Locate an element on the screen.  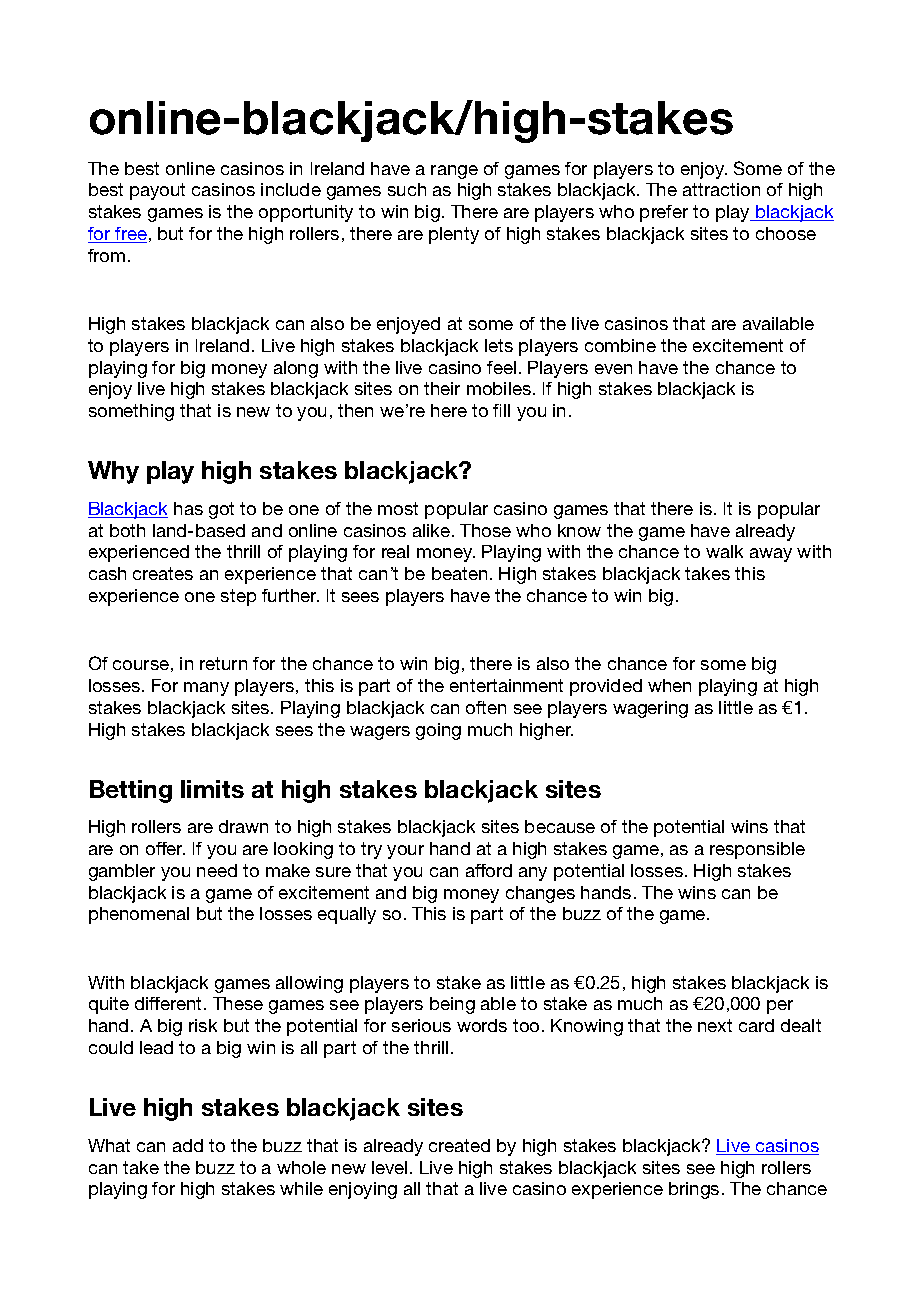
add is located at coordinates (188, 1145).
